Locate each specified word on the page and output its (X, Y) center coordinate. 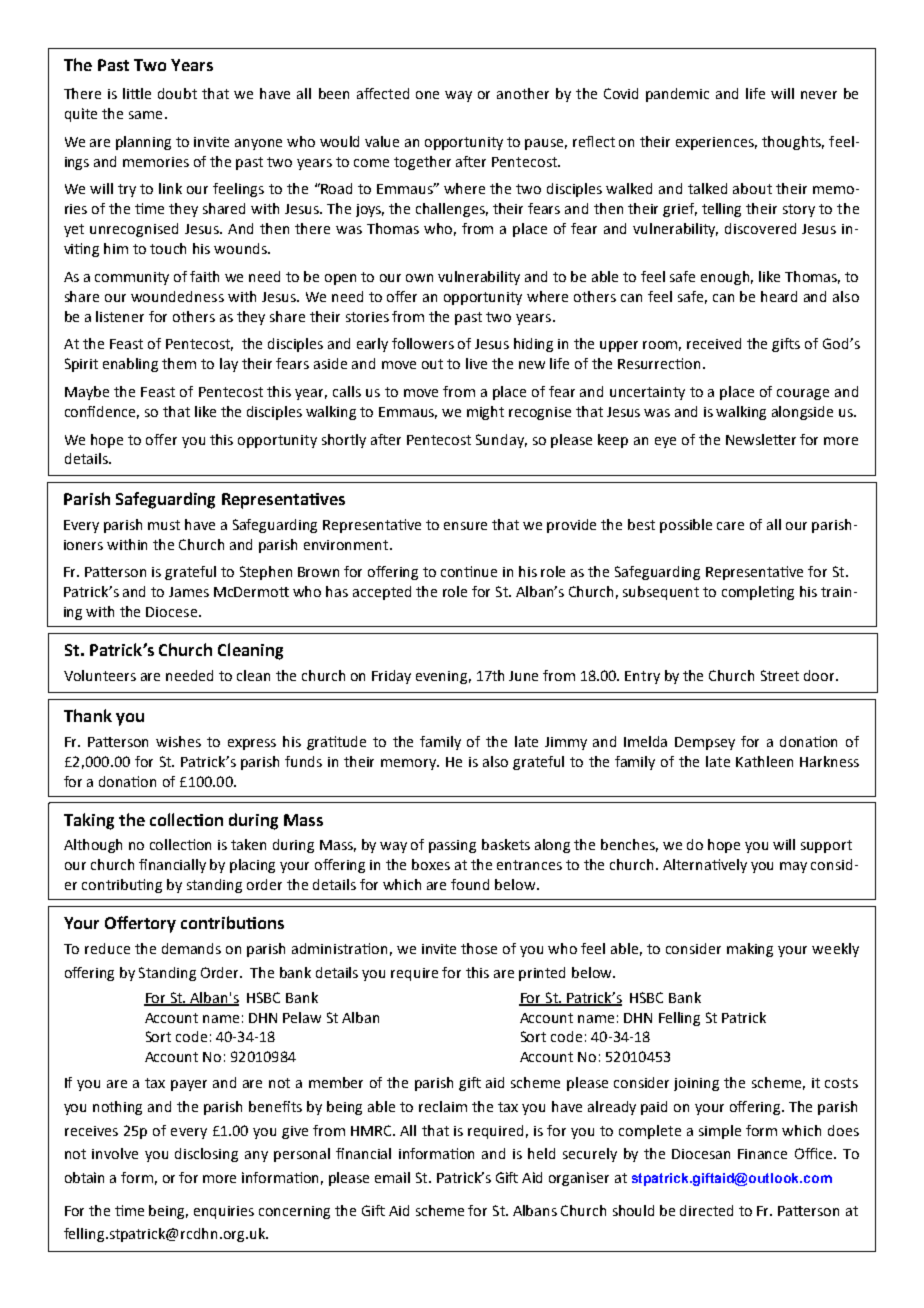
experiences (716, 143)
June (523, 676)
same (145, 115)
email (392, 1177)
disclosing (206, 1155)
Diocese (173, 612)
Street (780, 675)
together (422, 163)
